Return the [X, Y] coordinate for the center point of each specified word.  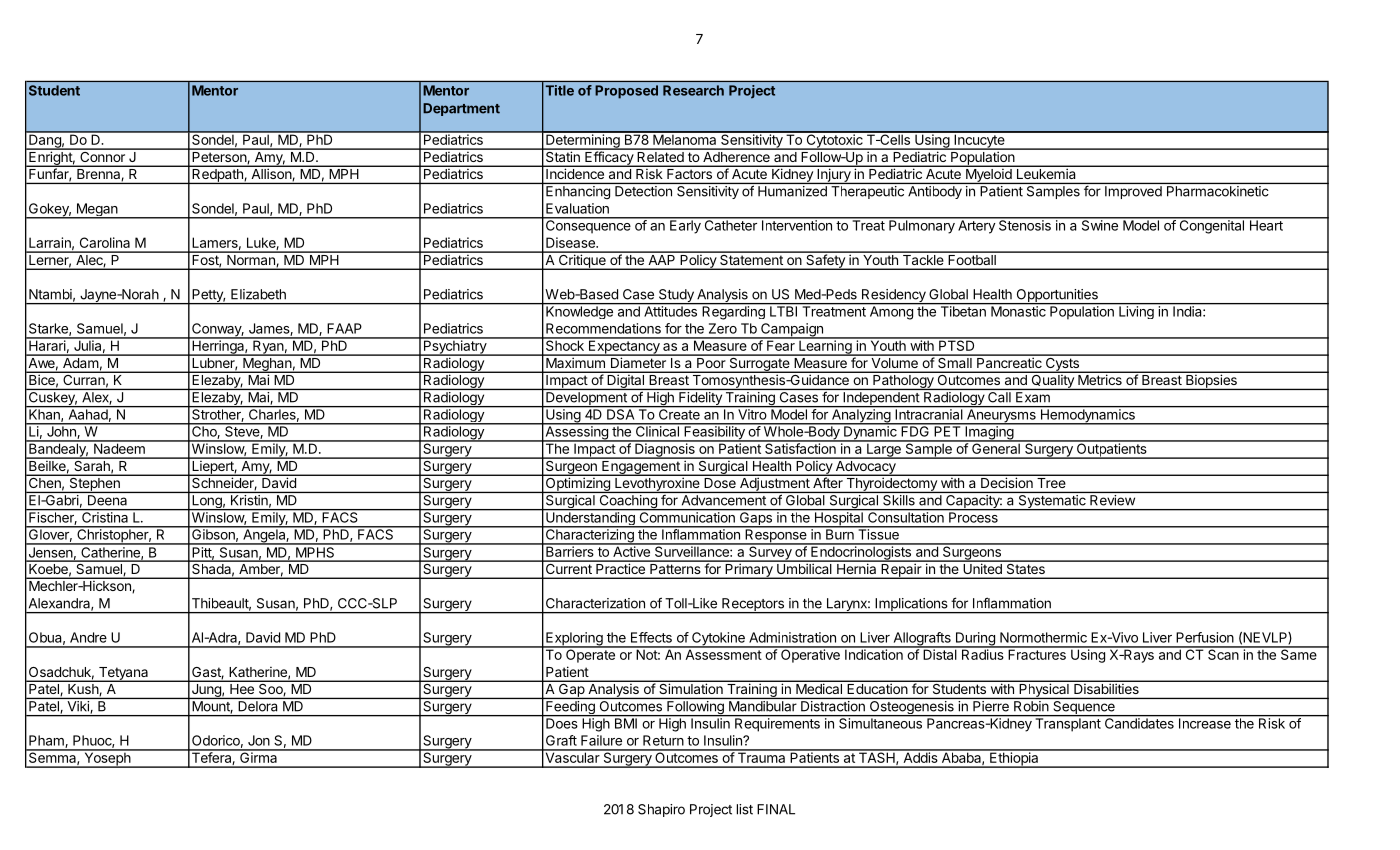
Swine [1099, 224]
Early [685, 226]
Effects [651, 637]
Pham [47, 741]
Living [1136, 311]
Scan [1223, 653]
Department [461, 109]
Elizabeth [258, 294]
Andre [88, 637]
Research [693, 90]
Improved [1133, 192]
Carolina [105, 242]
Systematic [1052, 502]
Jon [259, 740]
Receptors [753, 606]
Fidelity [700, 399]
